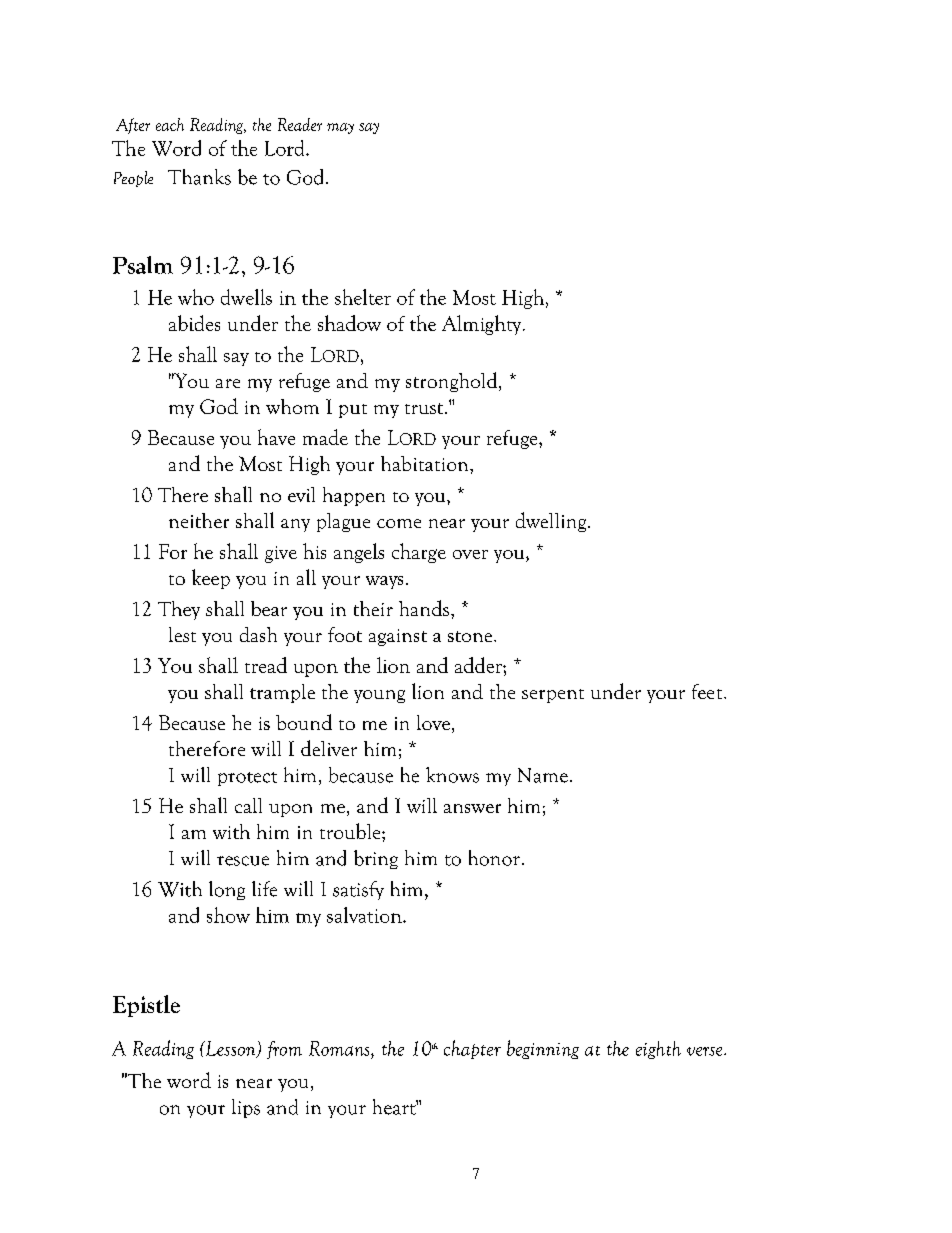  Describe the element at coordinates (199, 520) in the image. I see `neither` at that location.
